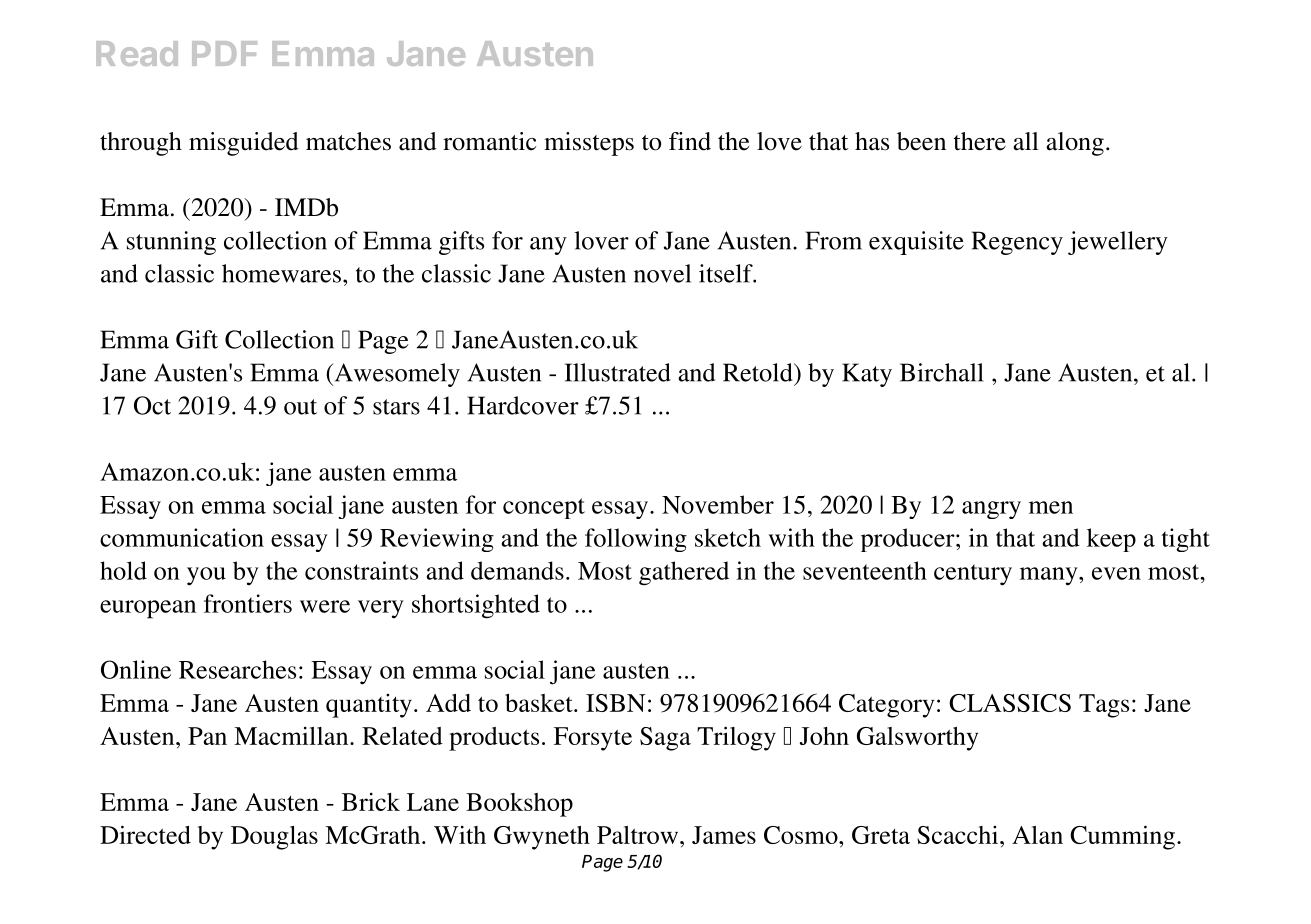 This document has width=1311, height=924. I want to click on find, so click(690, 141).
